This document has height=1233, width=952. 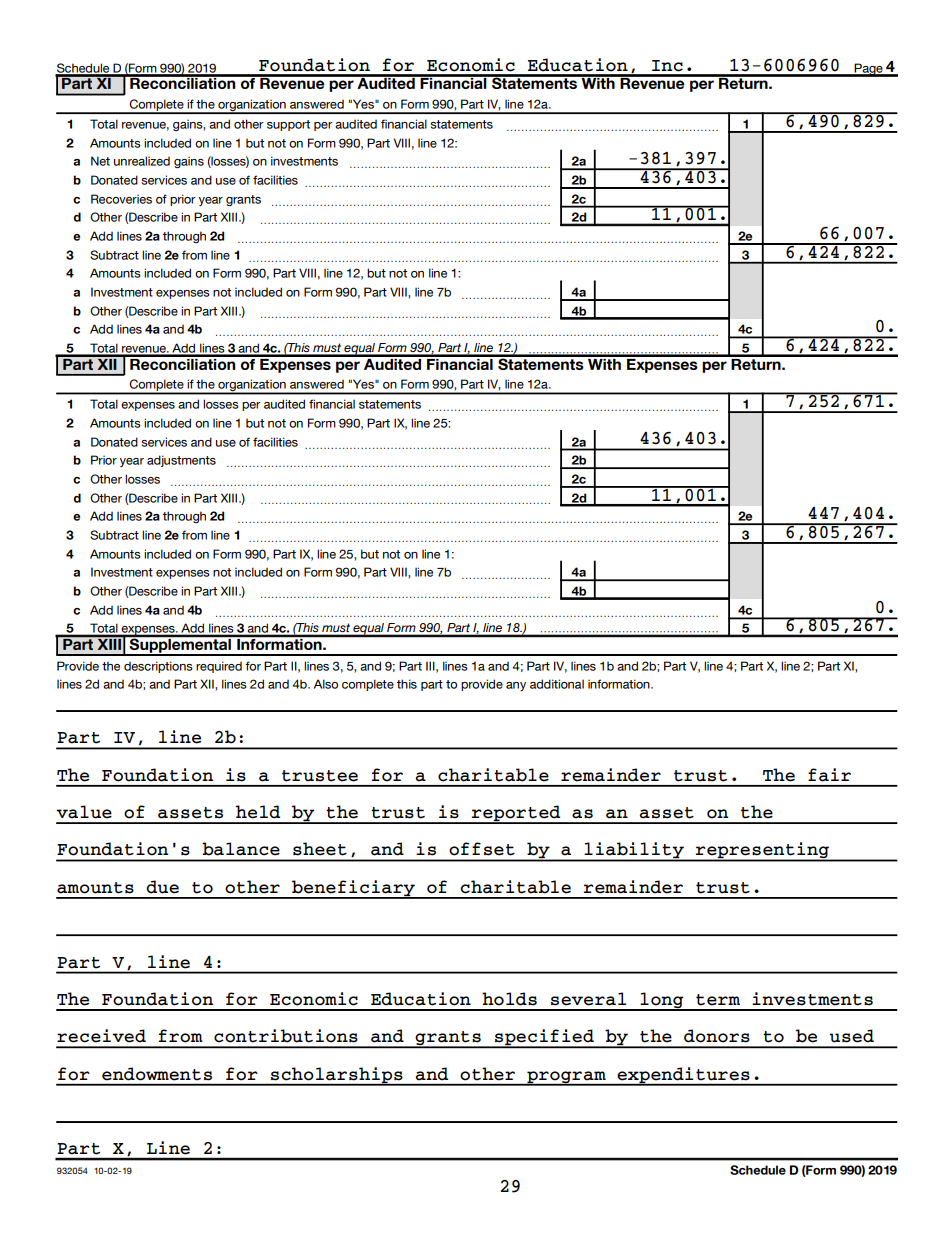 I want to click on endowments, so click(x=157, y=1074).
